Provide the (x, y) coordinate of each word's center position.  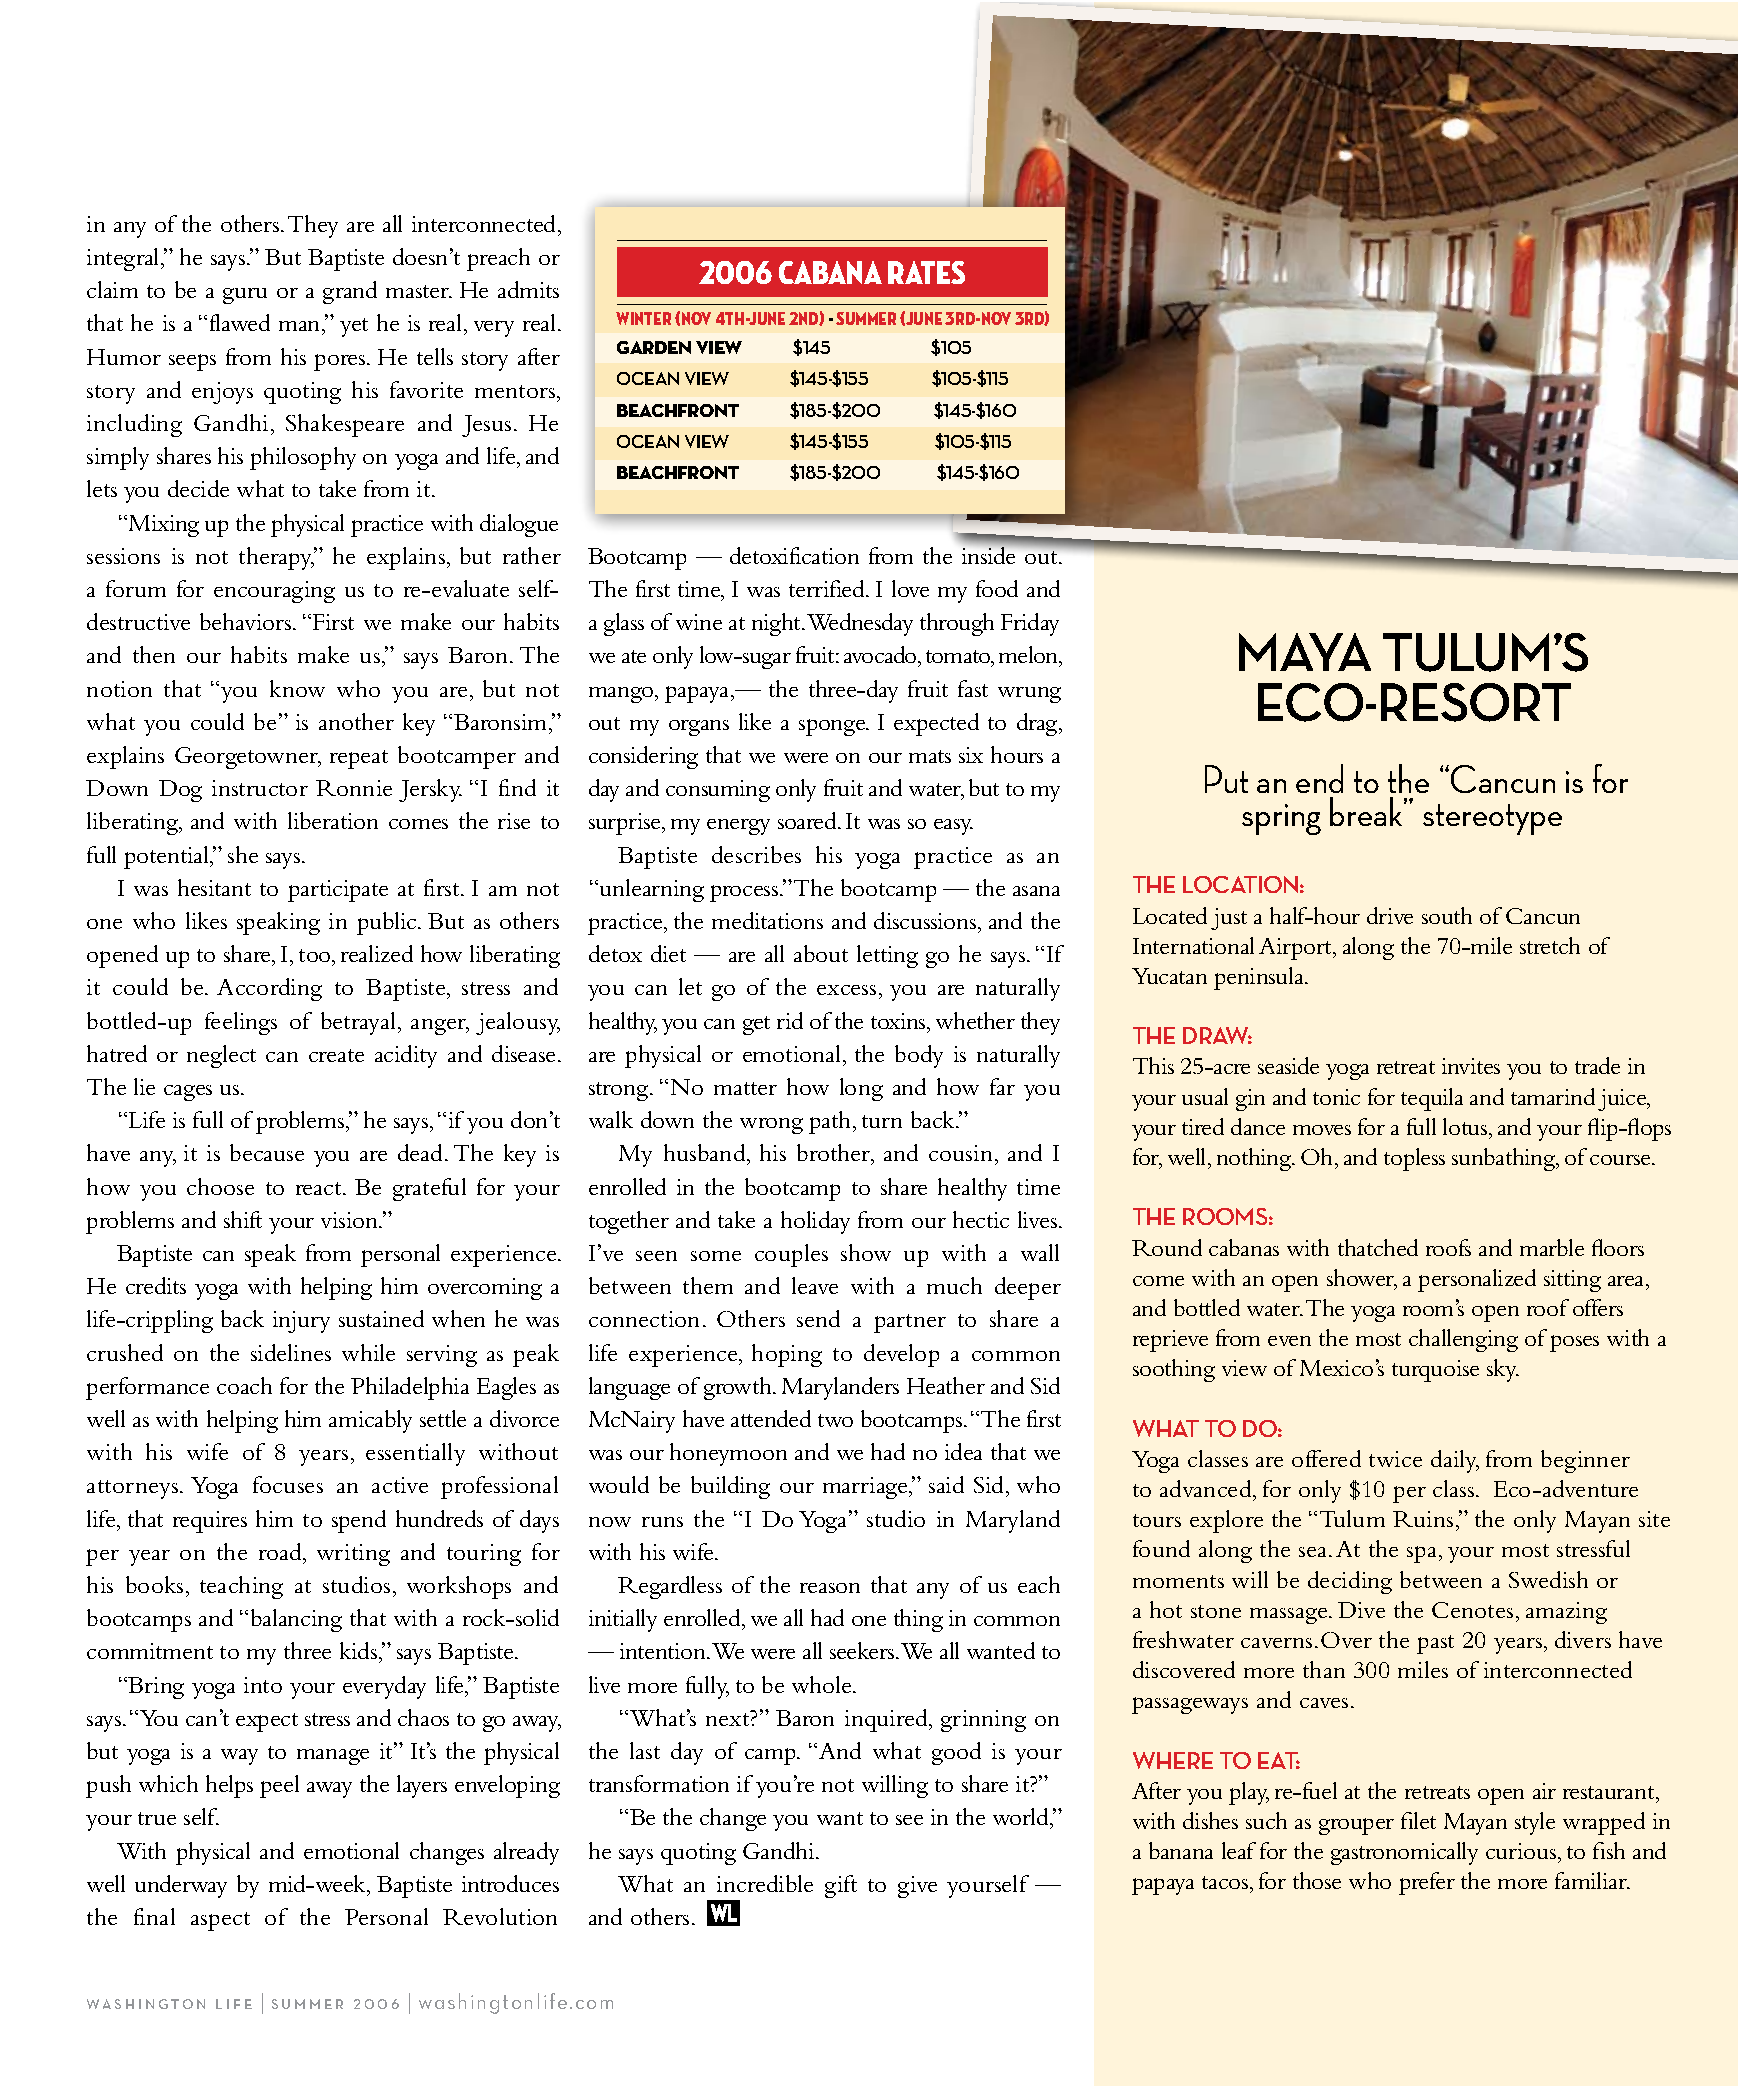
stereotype (1492, 819)
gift (841, 1886)
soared (808, 820)
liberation (333, 820)
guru (245, 296)
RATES (926, 272)
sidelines (291, 1352)
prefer (1427, 1883)
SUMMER (866, 318)
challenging (1463, 1340)
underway (181, 1886)
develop (901, 1355)
